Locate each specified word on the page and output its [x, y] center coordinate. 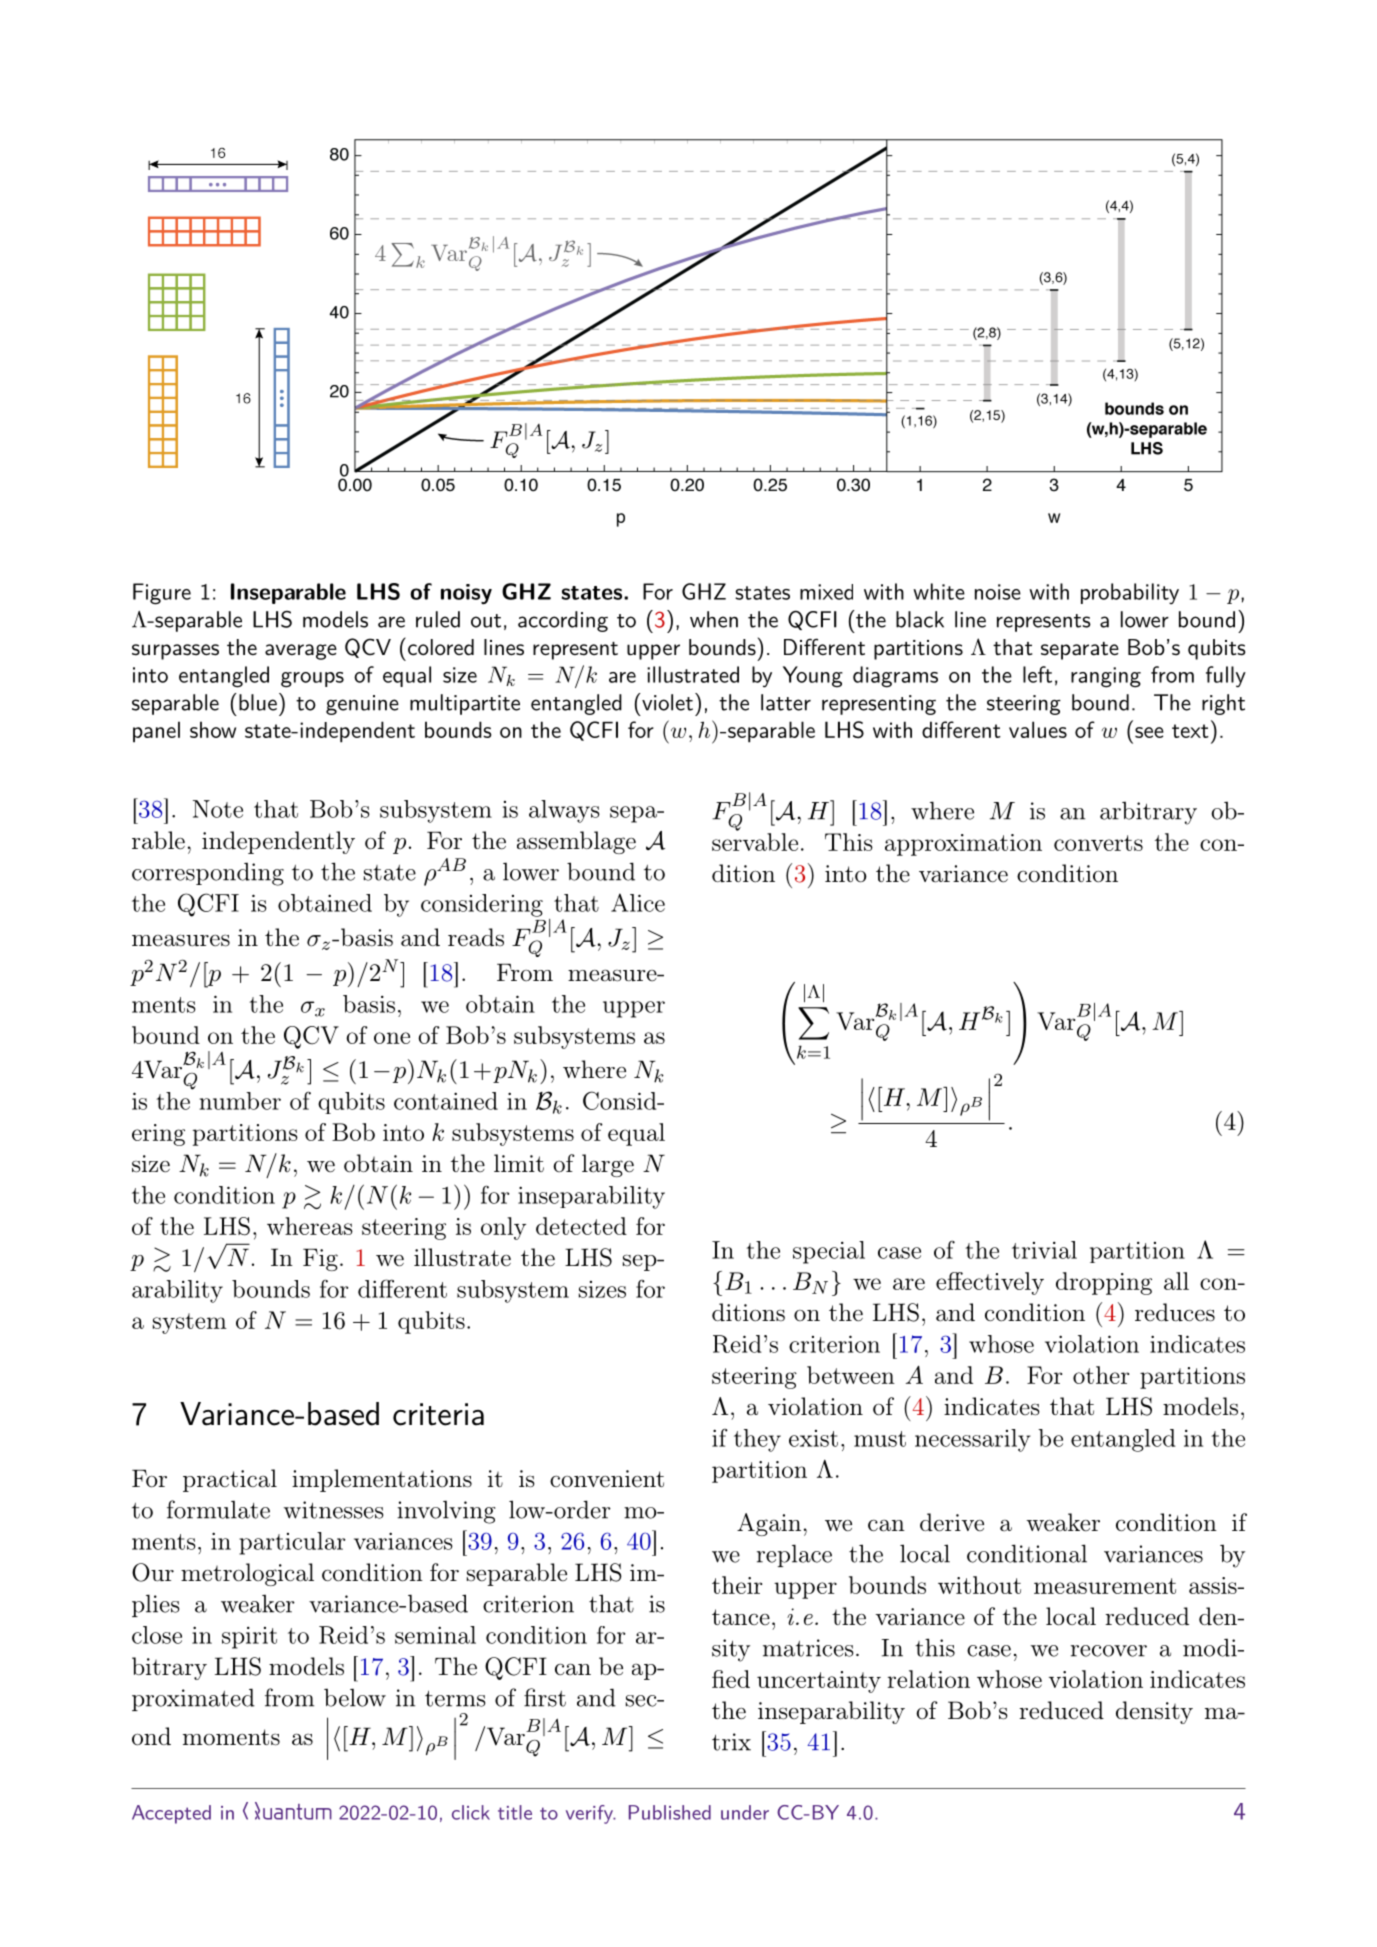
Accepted [171, 1814]
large [608, 1165]
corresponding [208, 874]
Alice [638, 902]
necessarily [973, 1440]
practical [230, 1480]
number [240, 1101]
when [714, 619]
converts [1098, 843]
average [301, 652]
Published [670, 1812]
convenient [607, 1479]
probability [1130, 593]
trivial [1044, 1250]
